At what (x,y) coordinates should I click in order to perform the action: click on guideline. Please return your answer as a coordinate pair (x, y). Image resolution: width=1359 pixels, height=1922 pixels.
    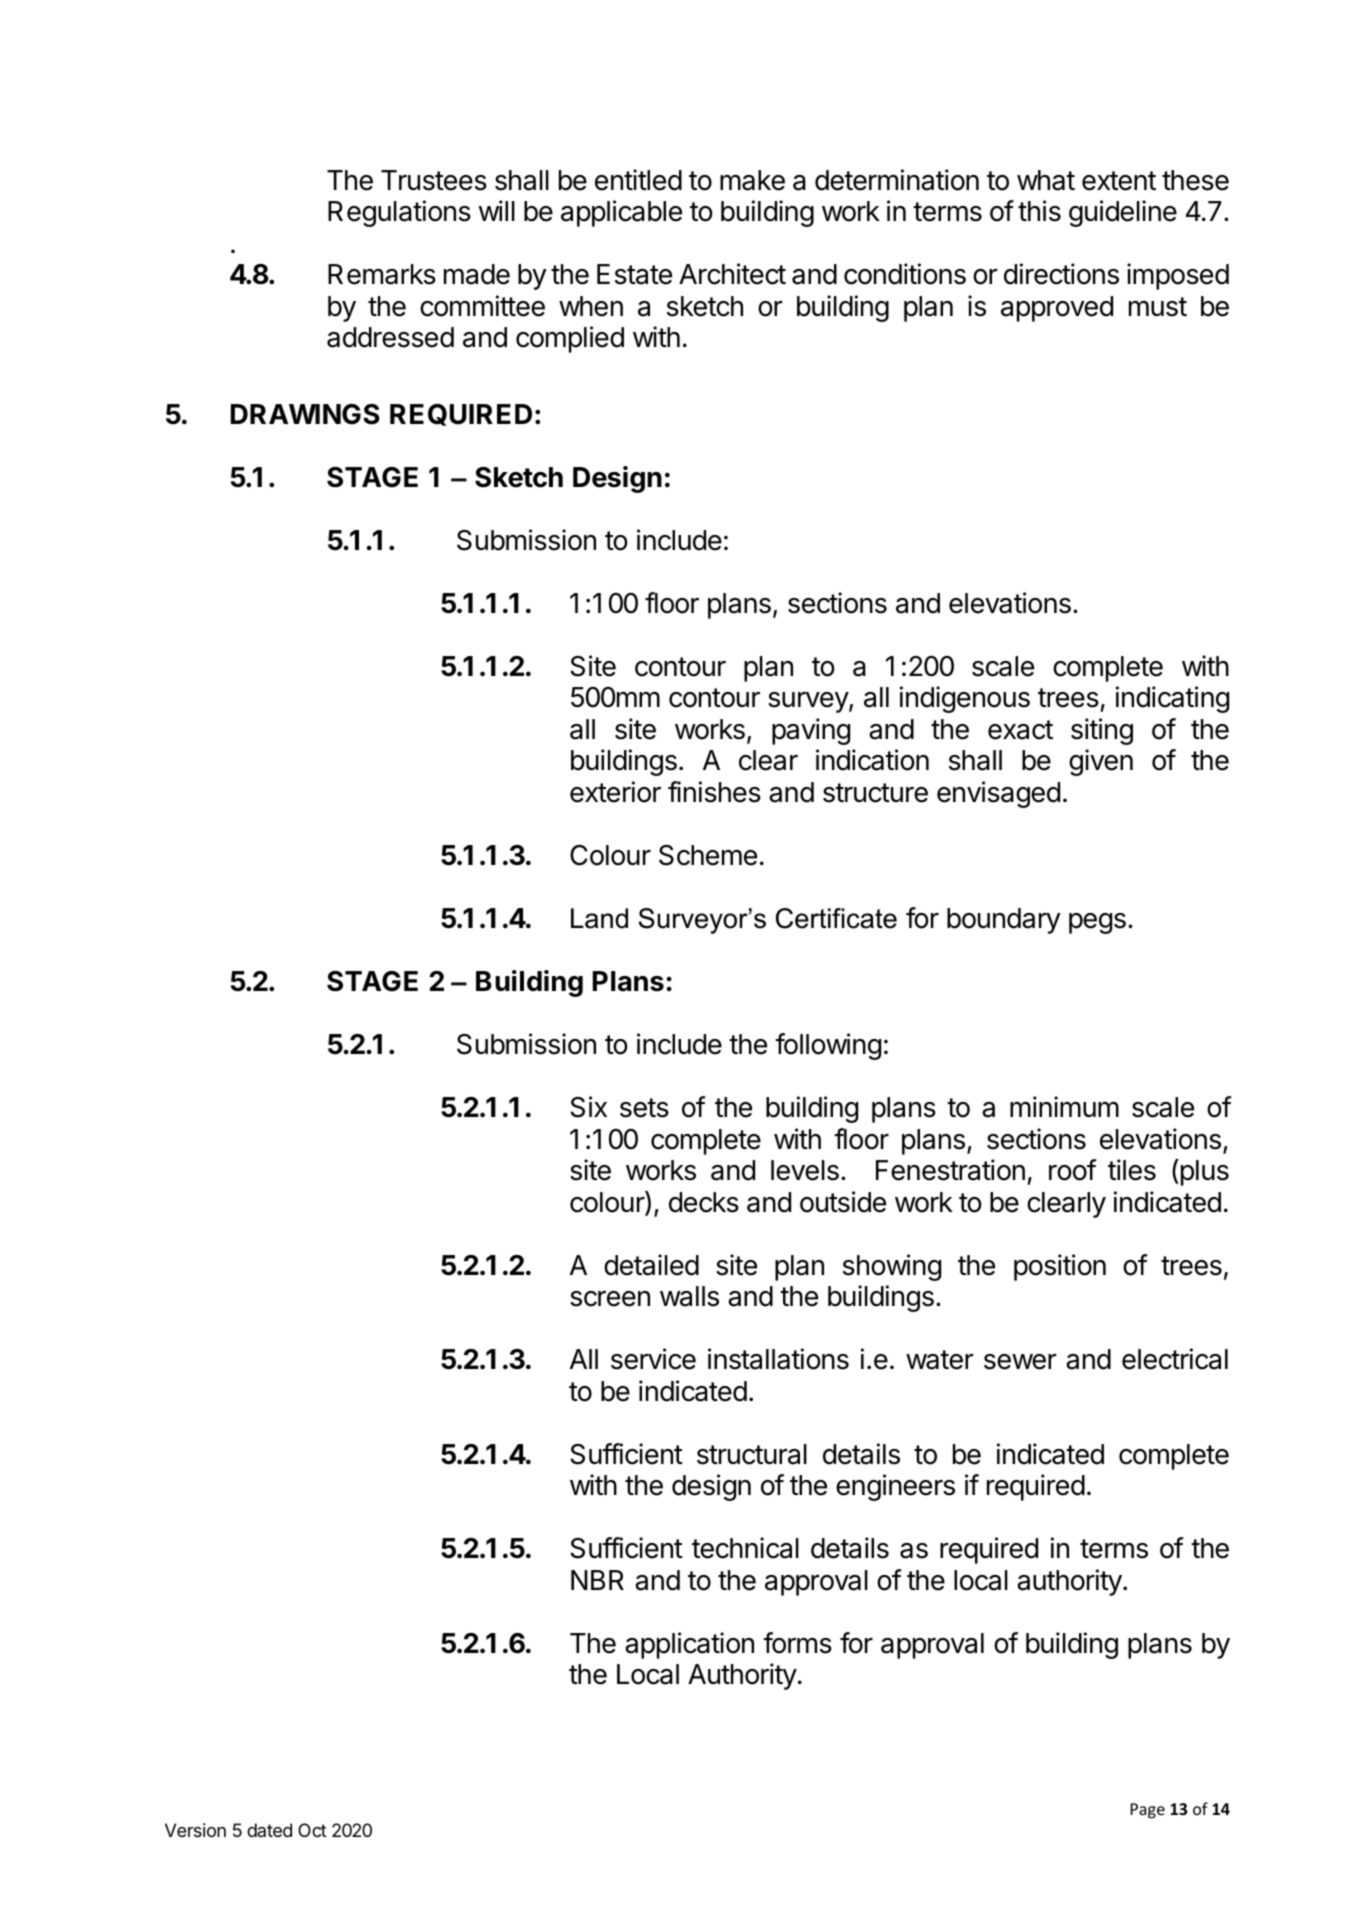
    Looking at the image, I should click on (1123, 213).
